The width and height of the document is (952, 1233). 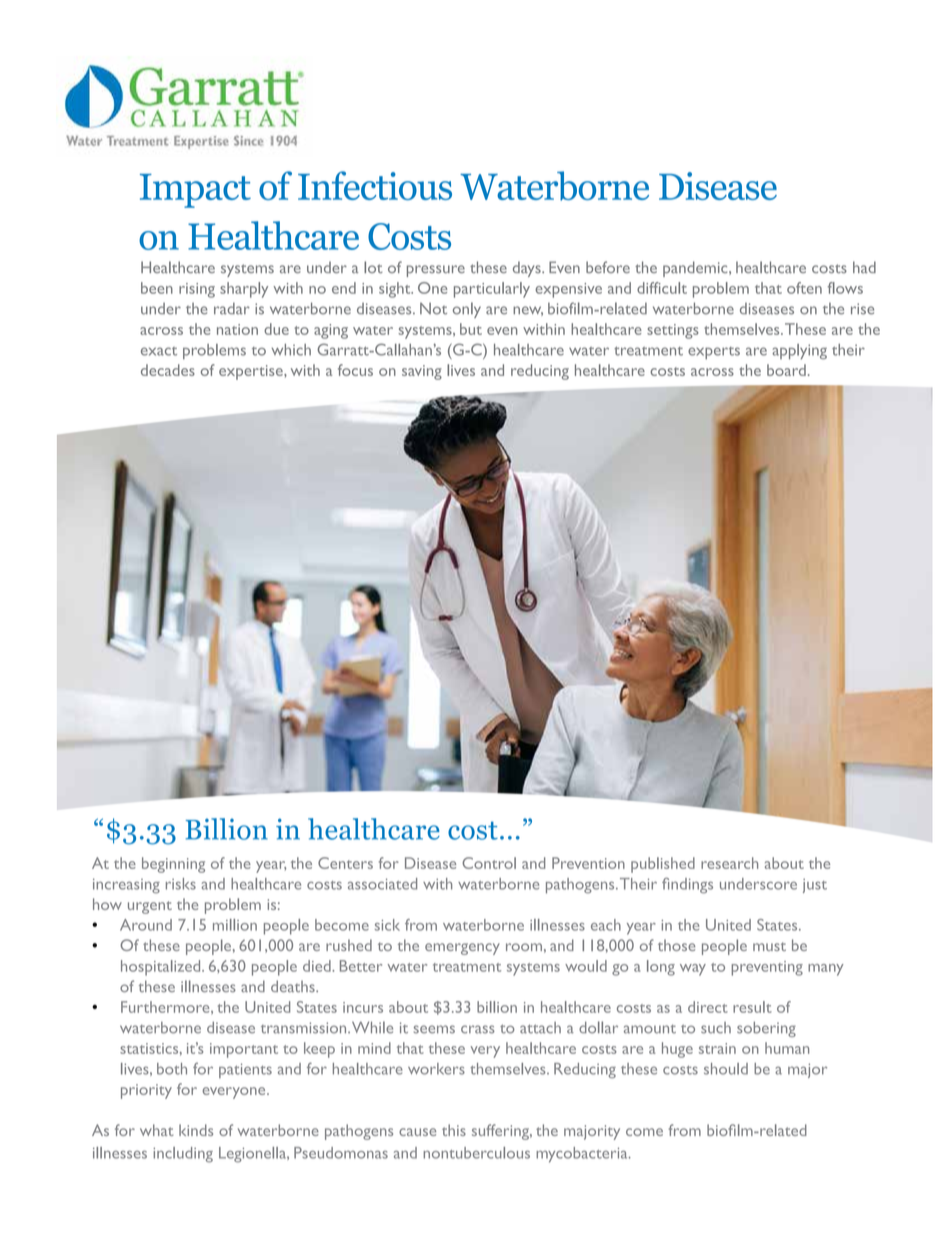 What do you see at coordinates (528, 269) in the document?
I see `days` at bounding box center [528, 269].
